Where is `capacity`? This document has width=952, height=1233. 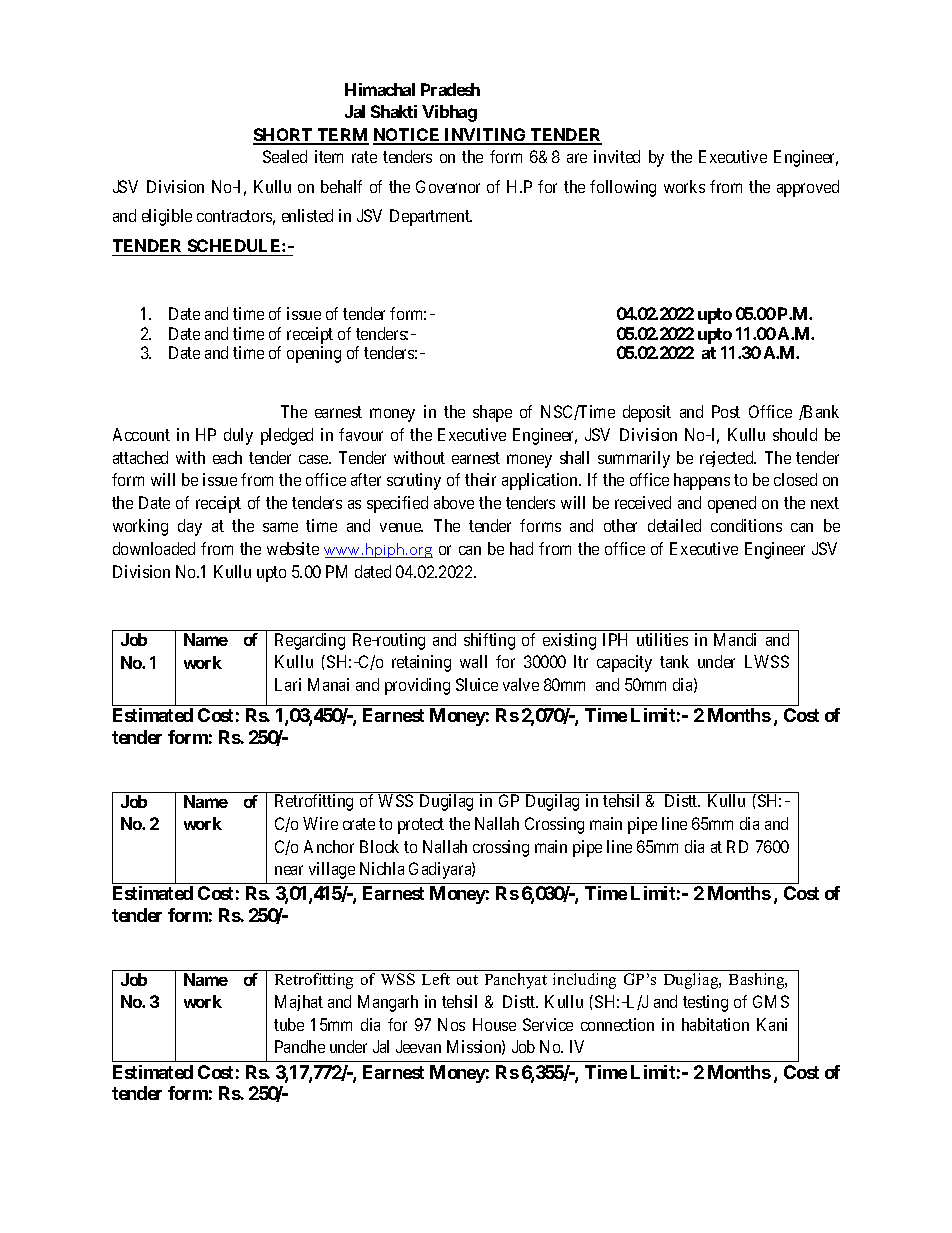
capacity is located at coordinates (624, 663).
